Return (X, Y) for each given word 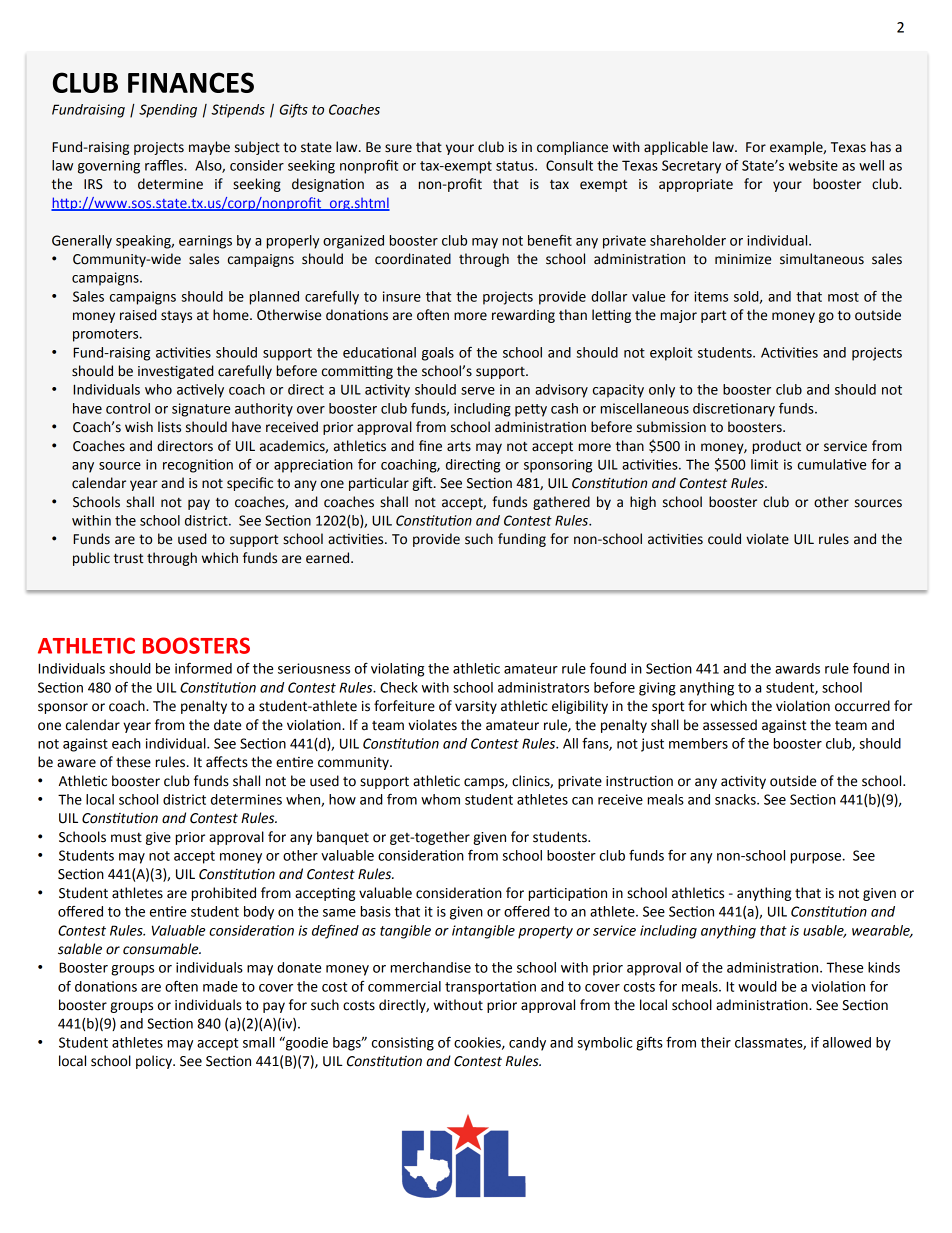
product (777, 447)
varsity (476, 707)
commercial (404, 986)
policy (155, 1062)
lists (169, 427)
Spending (168, 111)
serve (478, 391)
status (516, 166)
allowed (847, 1042)
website (813, 165)
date (227, 725)
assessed (730, 725)
